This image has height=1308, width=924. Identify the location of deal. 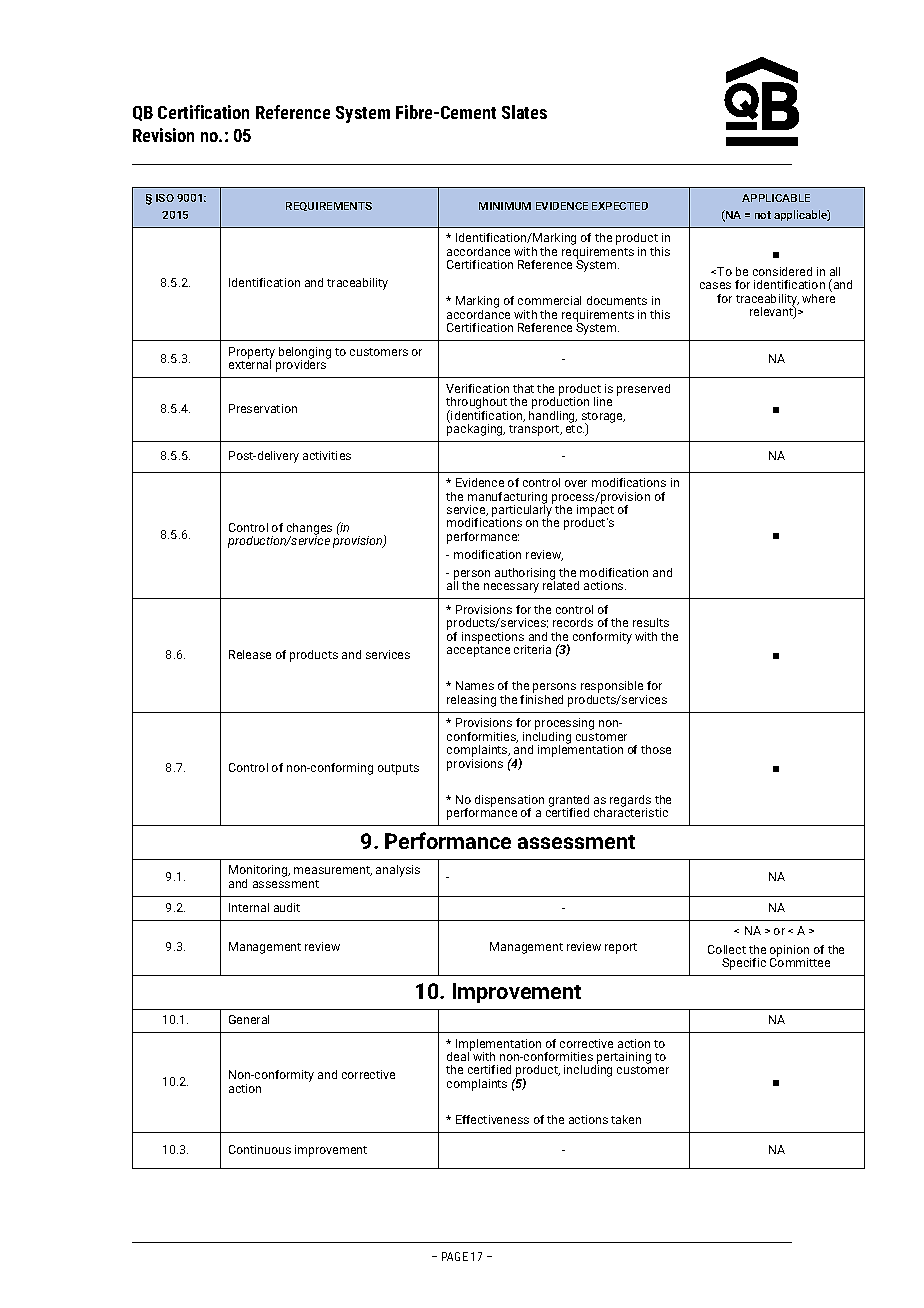
(459, 1055).
